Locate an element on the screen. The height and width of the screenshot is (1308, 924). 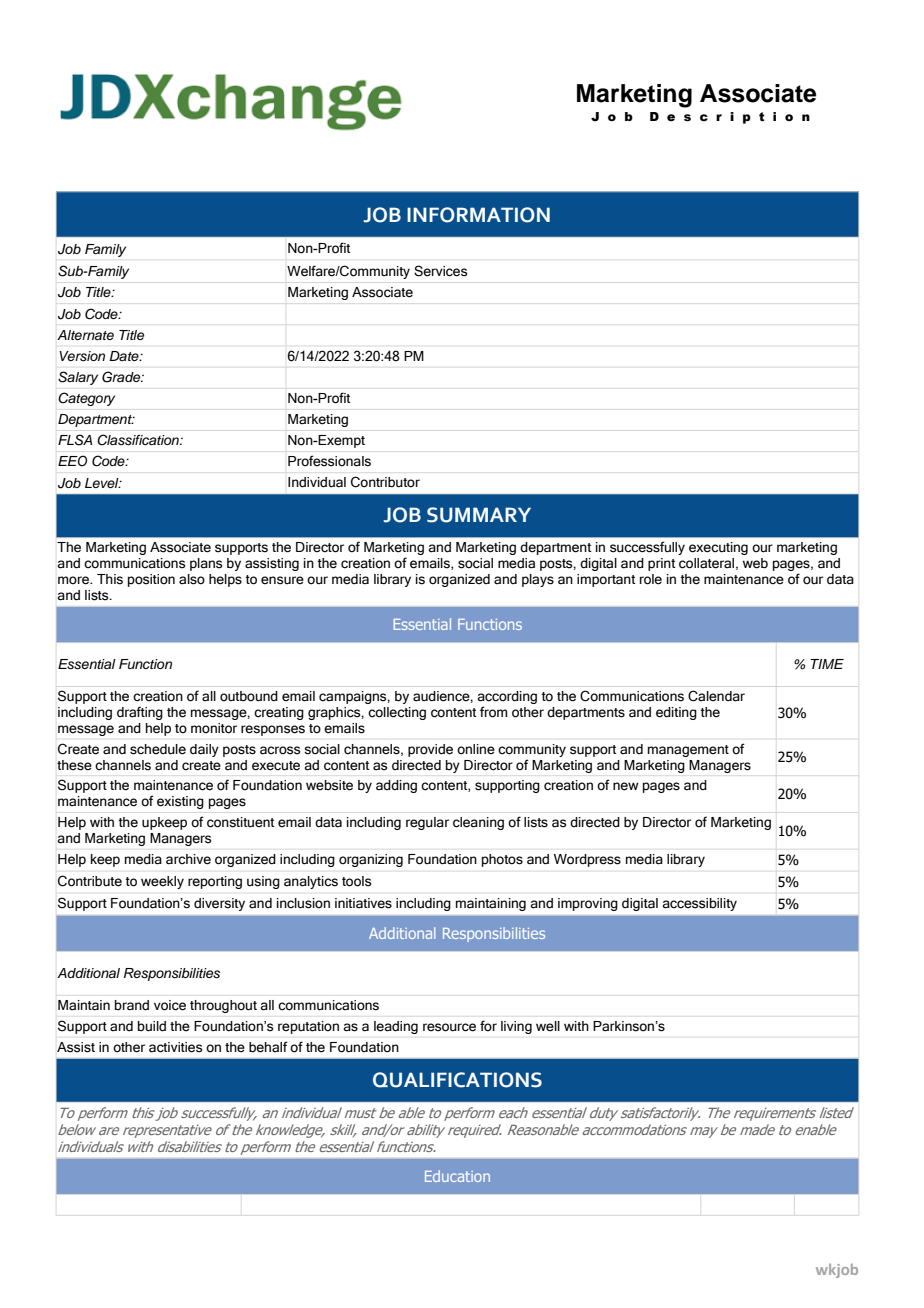
Services is located at coordinates (440, 271).
